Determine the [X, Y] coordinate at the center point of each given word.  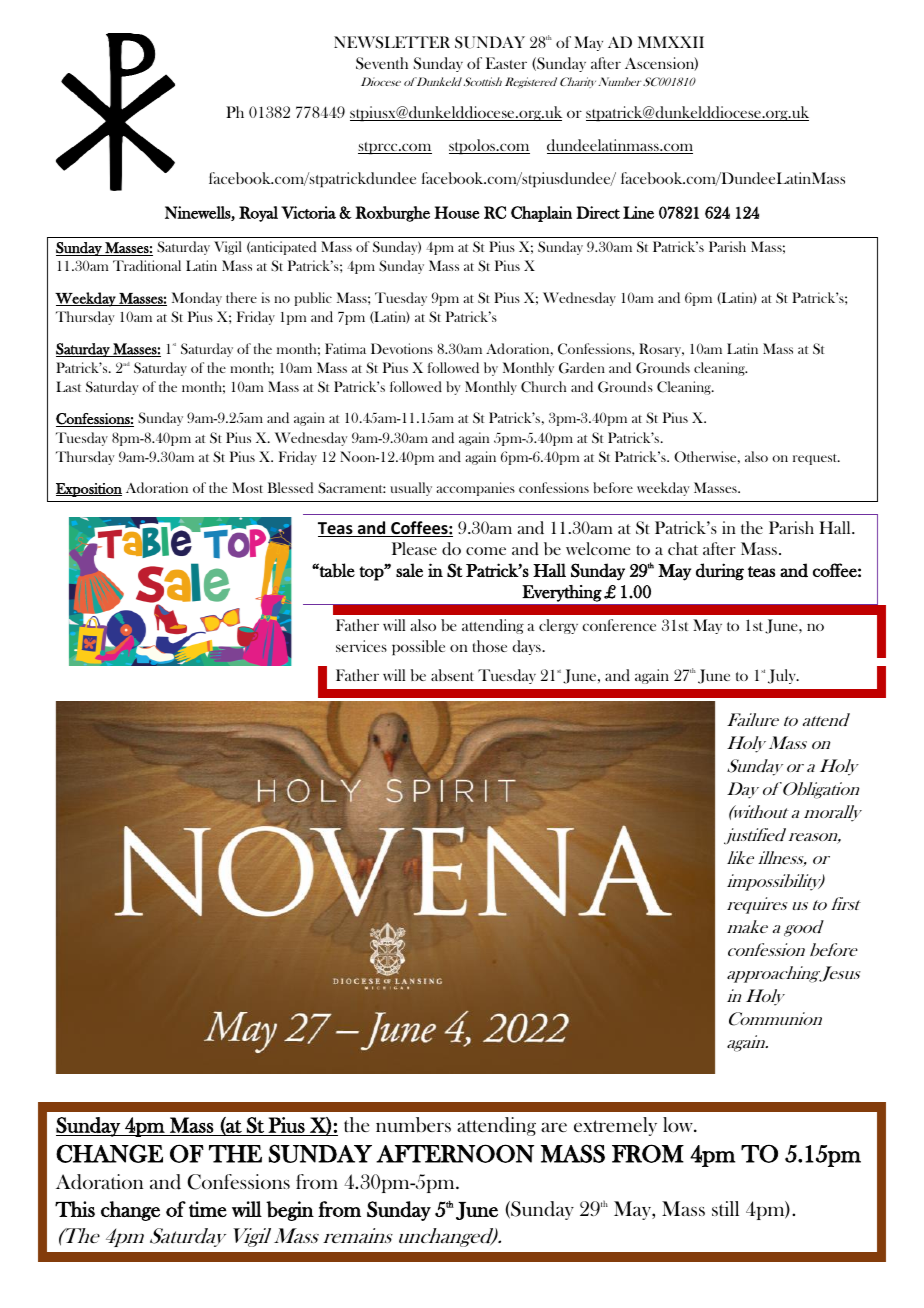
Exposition [89, 490]
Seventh [382, 63]
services [361, 646]
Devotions [402, 348]
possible [418, 648]
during [720, 572]
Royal [258, 214]
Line [638, 212]
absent [452, 675]
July [783, 676]
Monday [197, 299]
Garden [582, 368]
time [208, 1209]
